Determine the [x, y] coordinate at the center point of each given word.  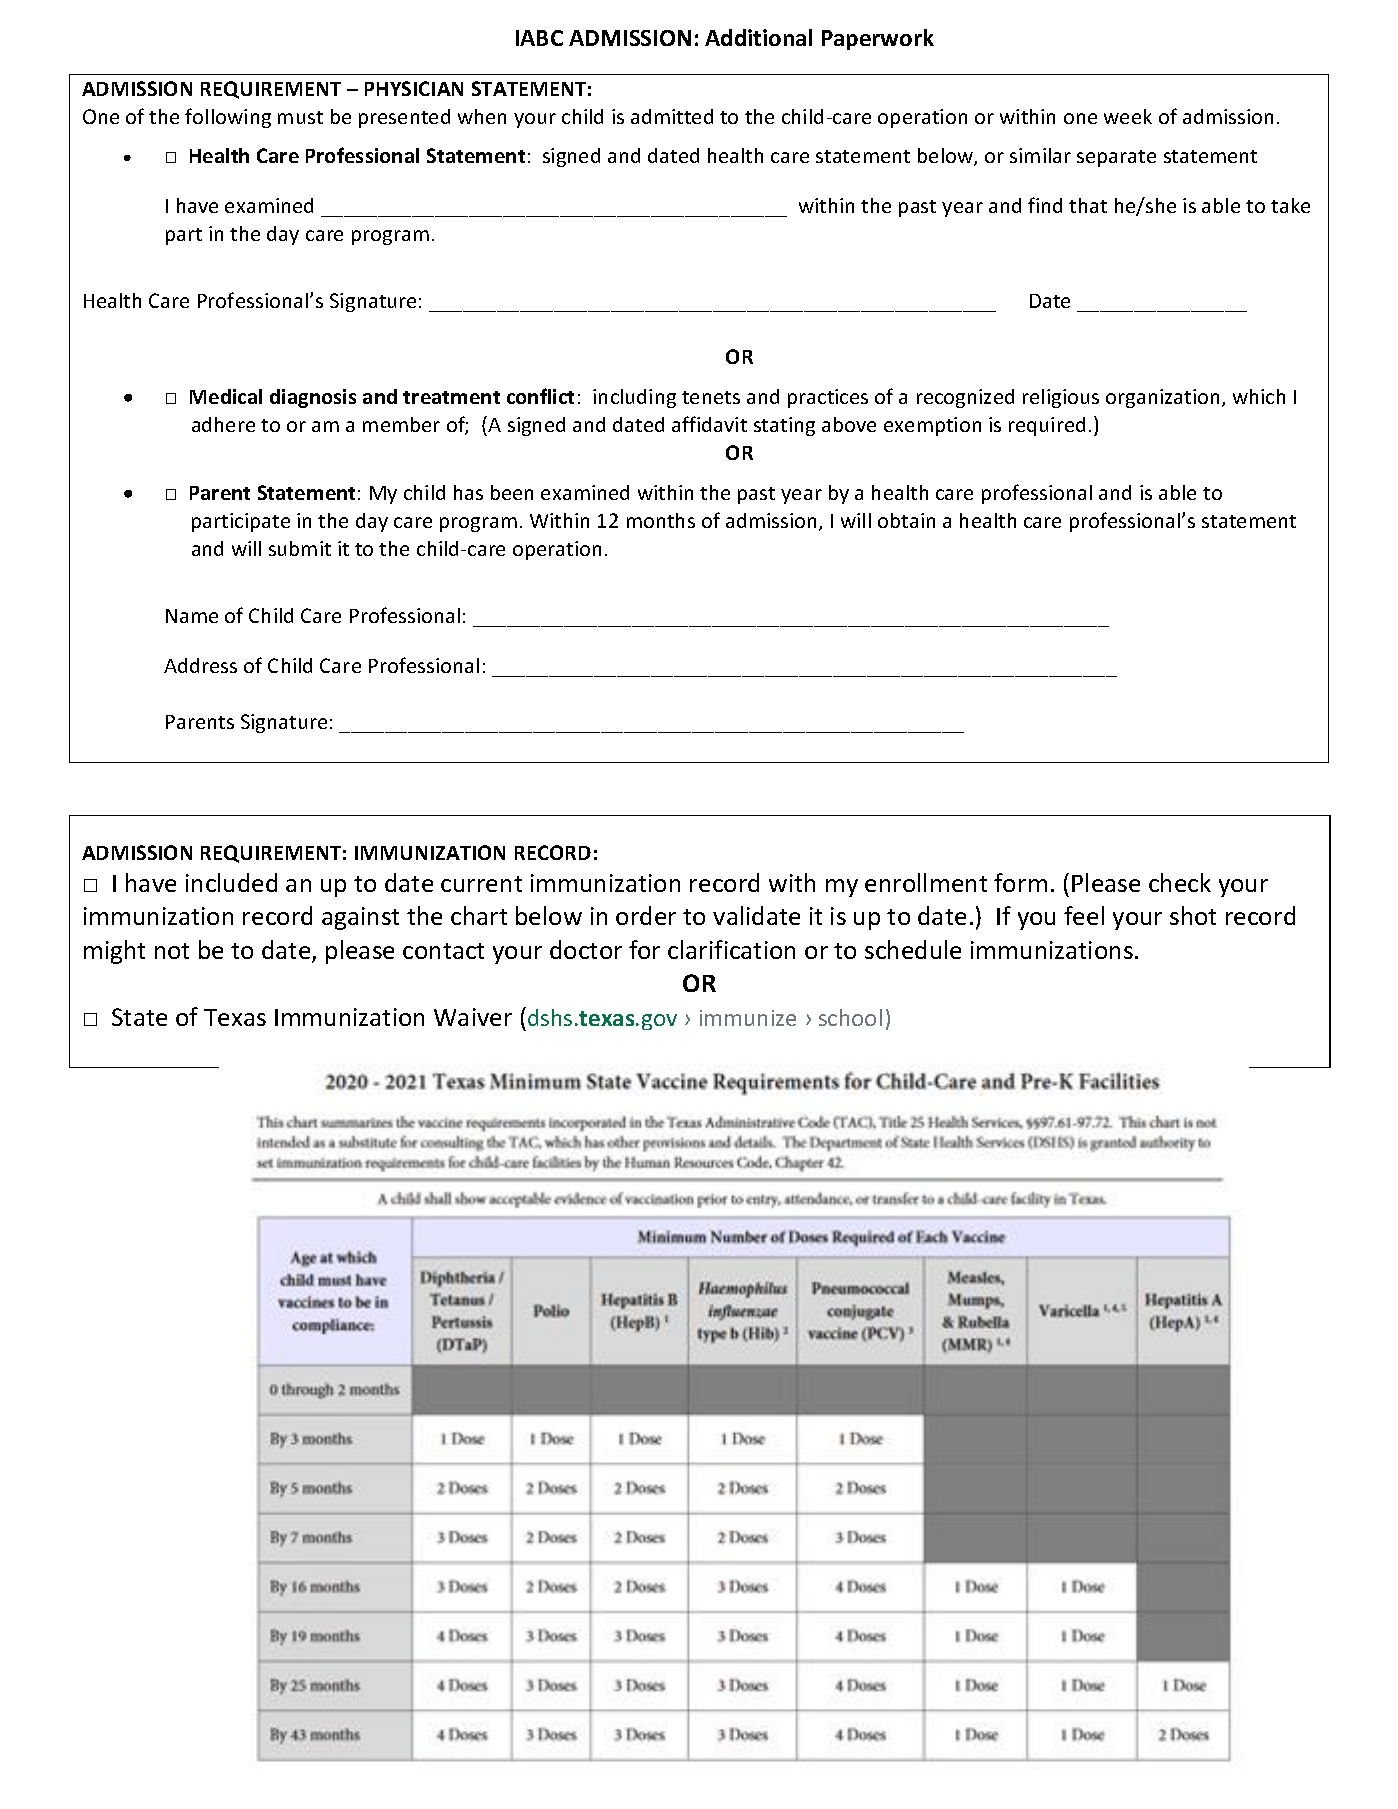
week [1128, 116]
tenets [711, 397]
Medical [226, 396]
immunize [748, 1018]
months [661, 520]
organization [1162, 398]
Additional [758, 37]
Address [200, 665]
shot [1193, 915]
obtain [906, 520]
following [228, 118]
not [172, 951]
